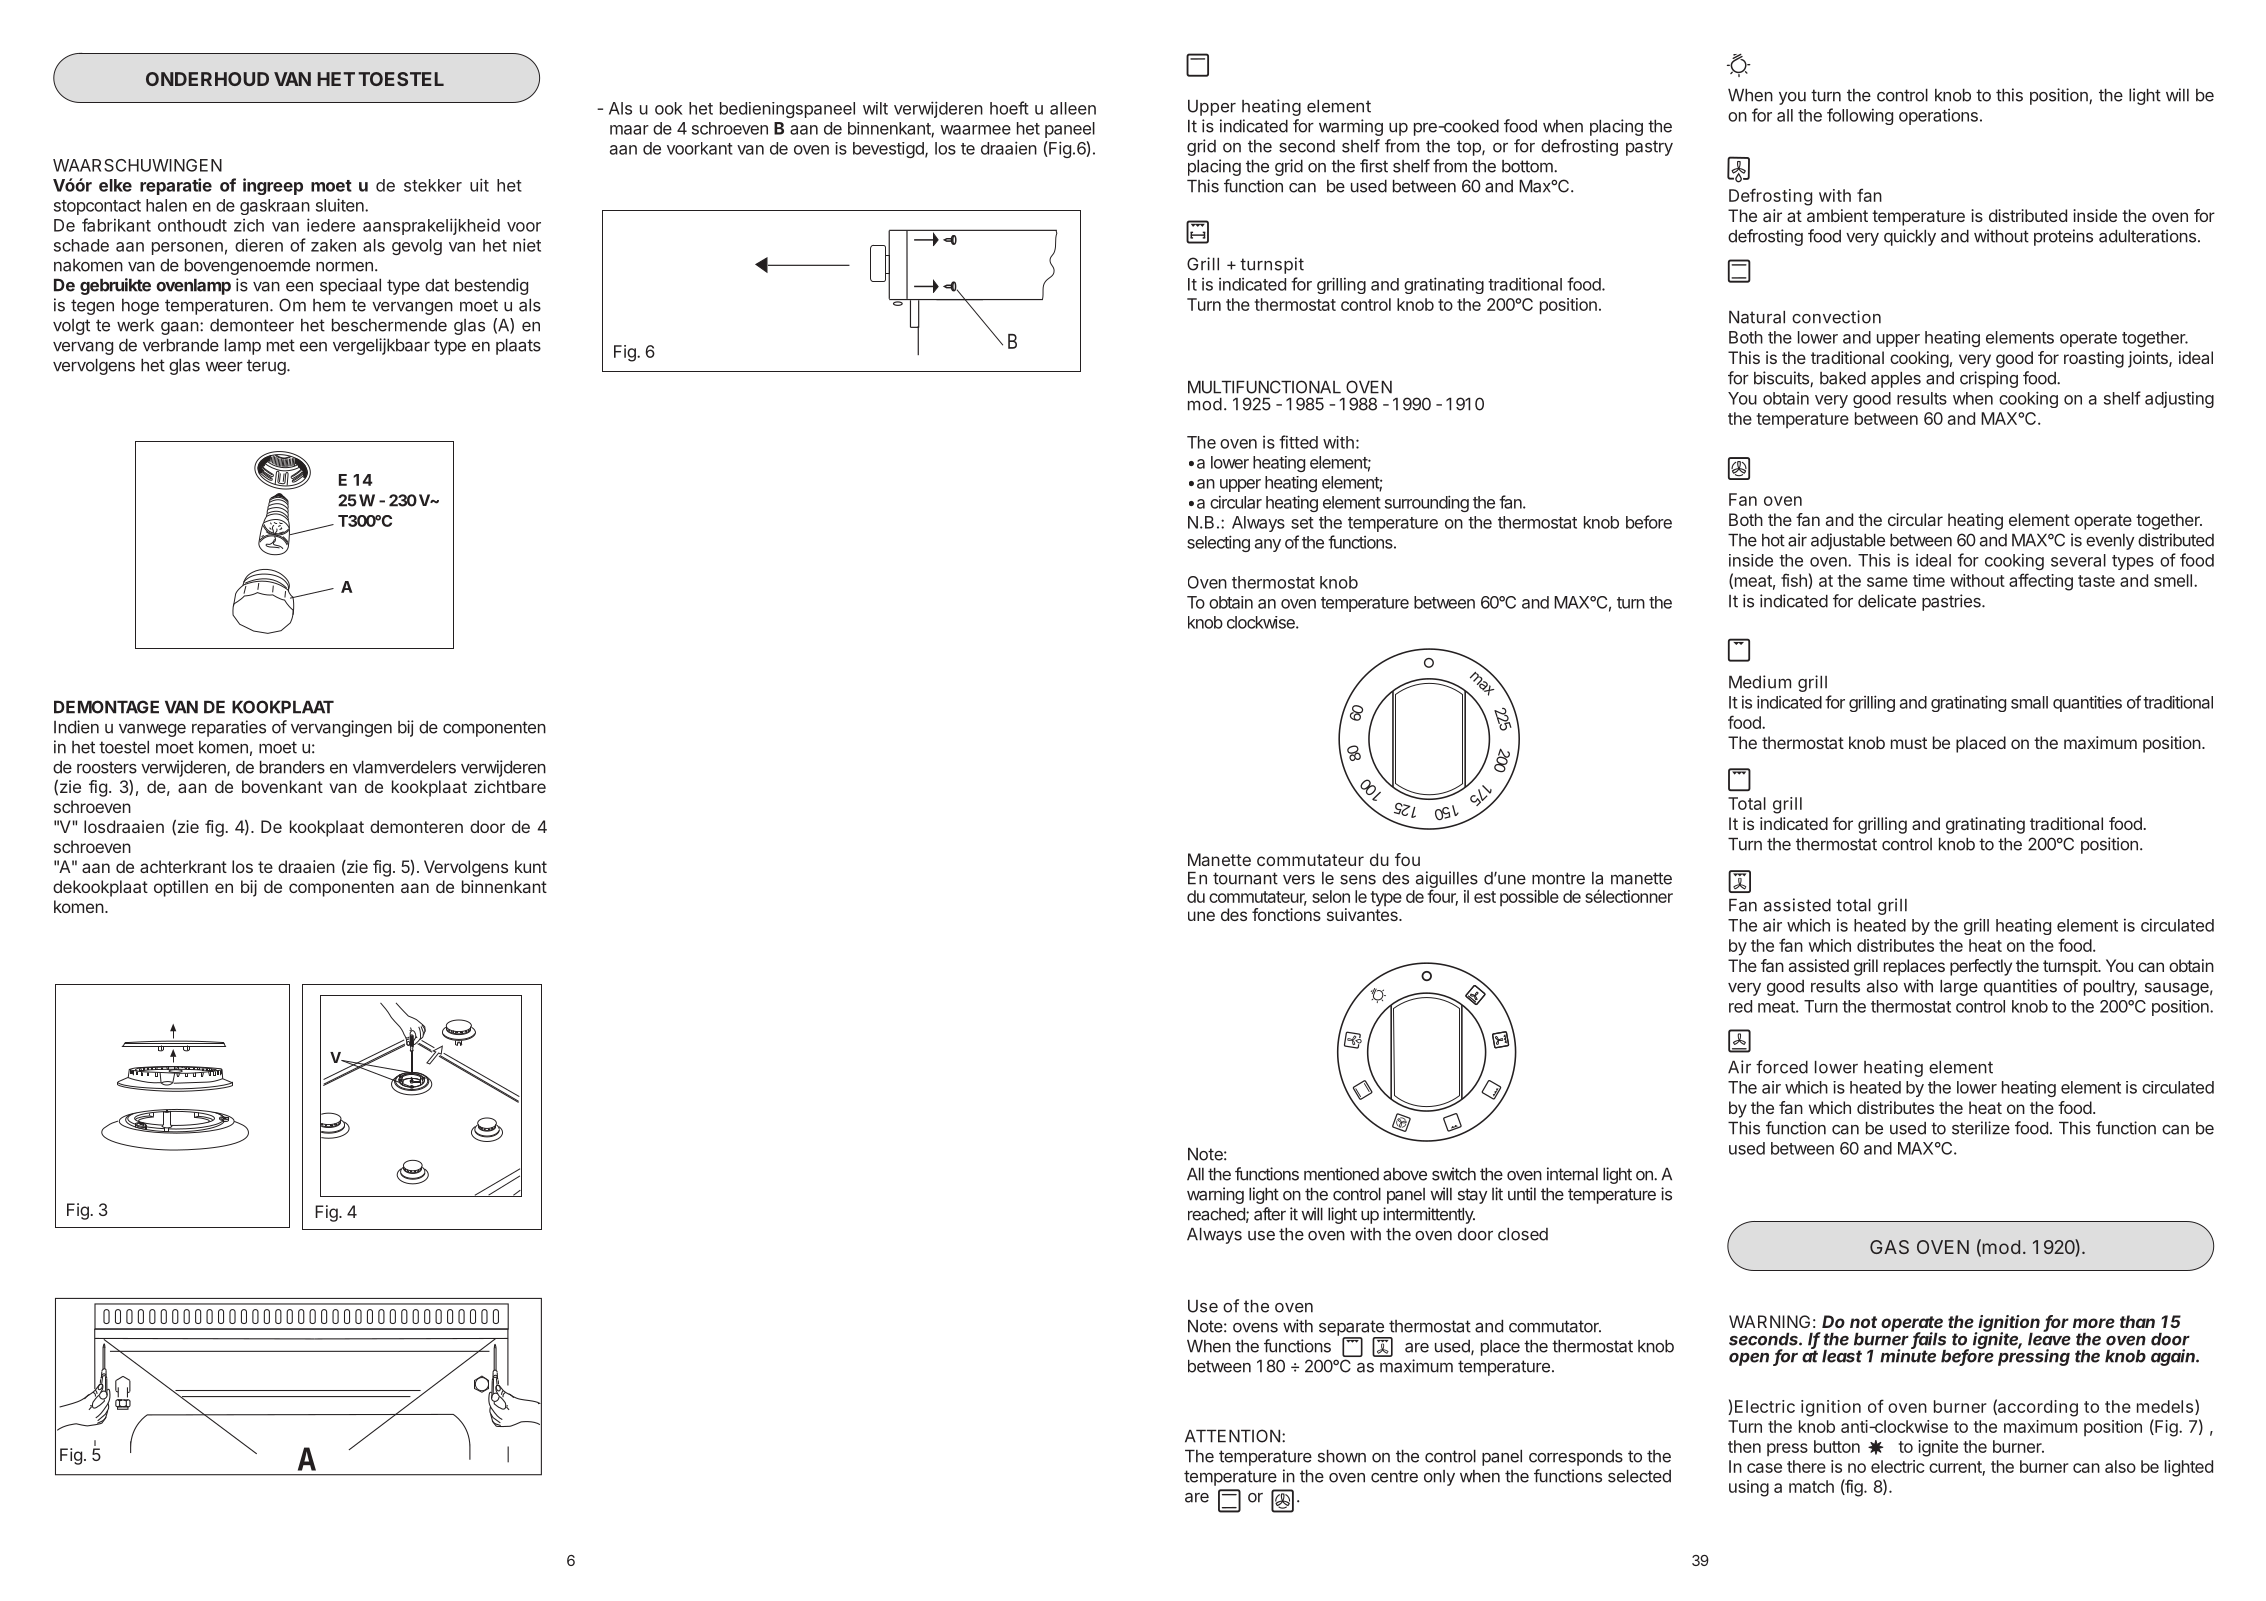 Image resolution: width=2266 pixels, height=1601 pixels. Describe the element at coordinates (1342, 1456) in the screenshot. I see `shown` at that location.
